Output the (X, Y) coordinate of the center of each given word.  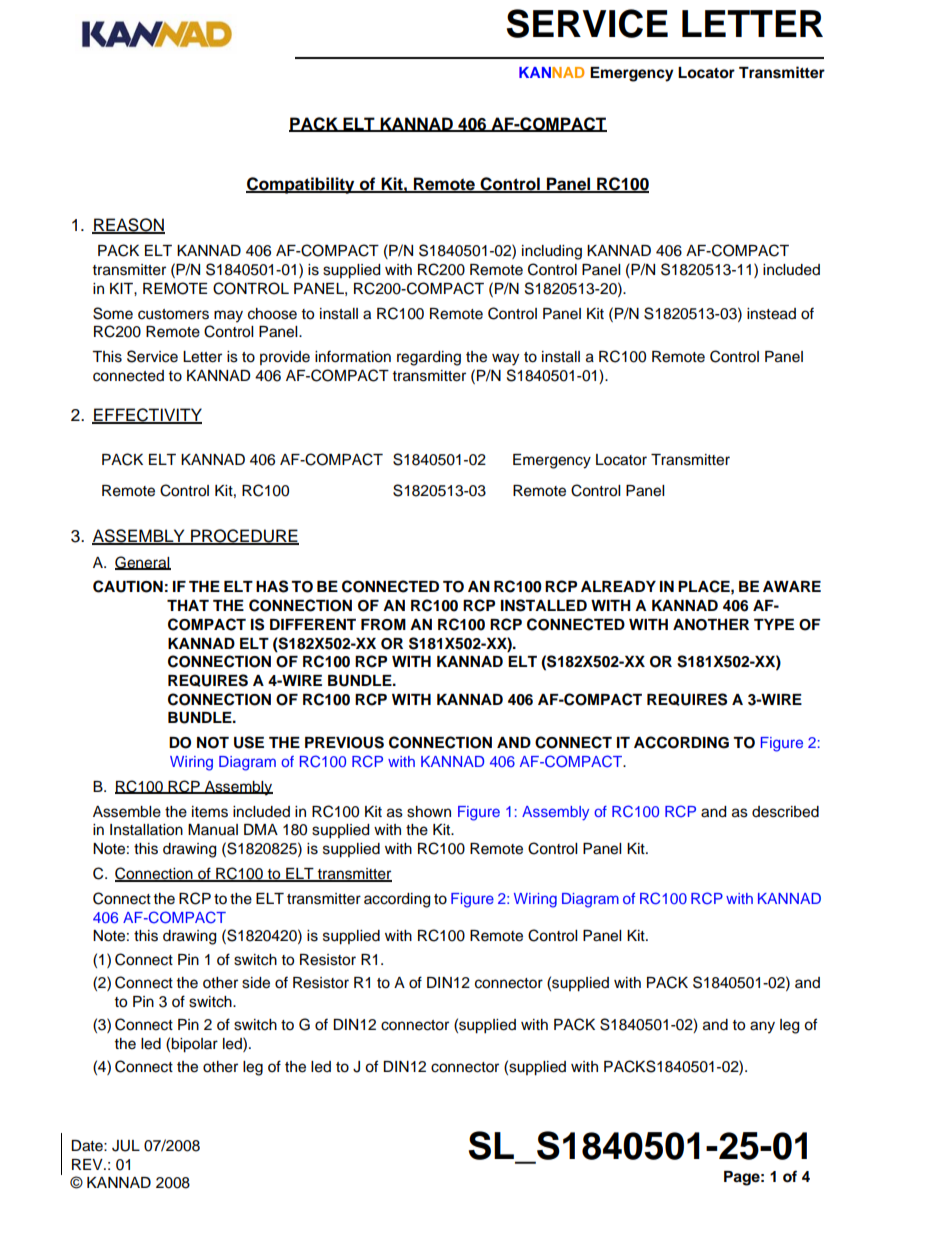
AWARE (792, 586)
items (210, 812)
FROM (383, 625)
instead (771, 314)
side (256, 983)
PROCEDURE (244, 537)
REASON (128, 226)
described (785, 812)
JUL (126, 1146)
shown (429, 812)
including (552, 252)
